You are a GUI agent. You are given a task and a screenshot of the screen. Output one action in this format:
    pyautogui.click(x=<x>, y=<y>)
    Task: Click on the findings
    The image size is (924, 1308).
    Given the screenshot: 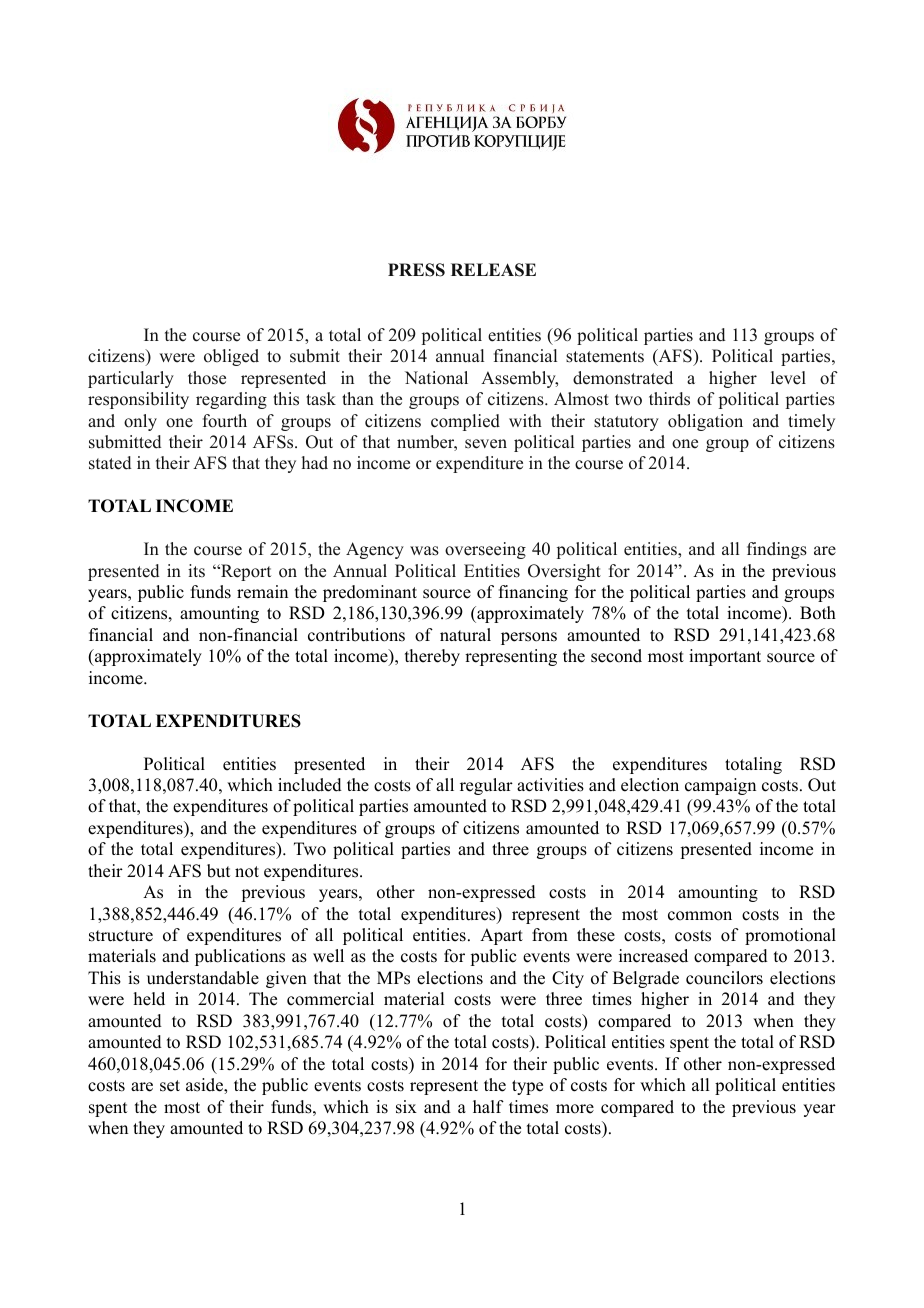 What is the action you would take?
    pyautogui.click(x=777, y=550)
